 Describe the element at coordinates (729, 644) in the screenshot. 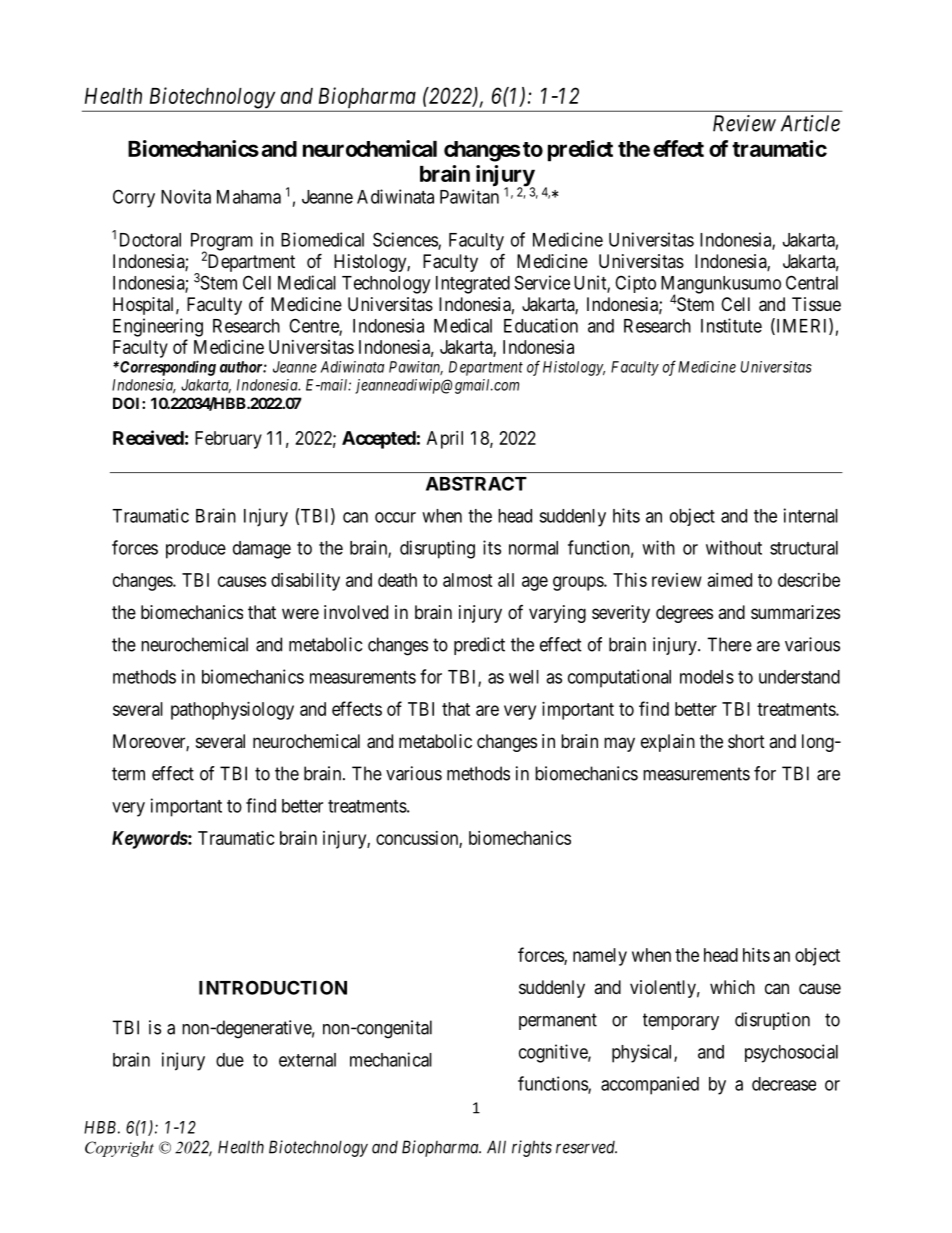

I see `There` at that location.
